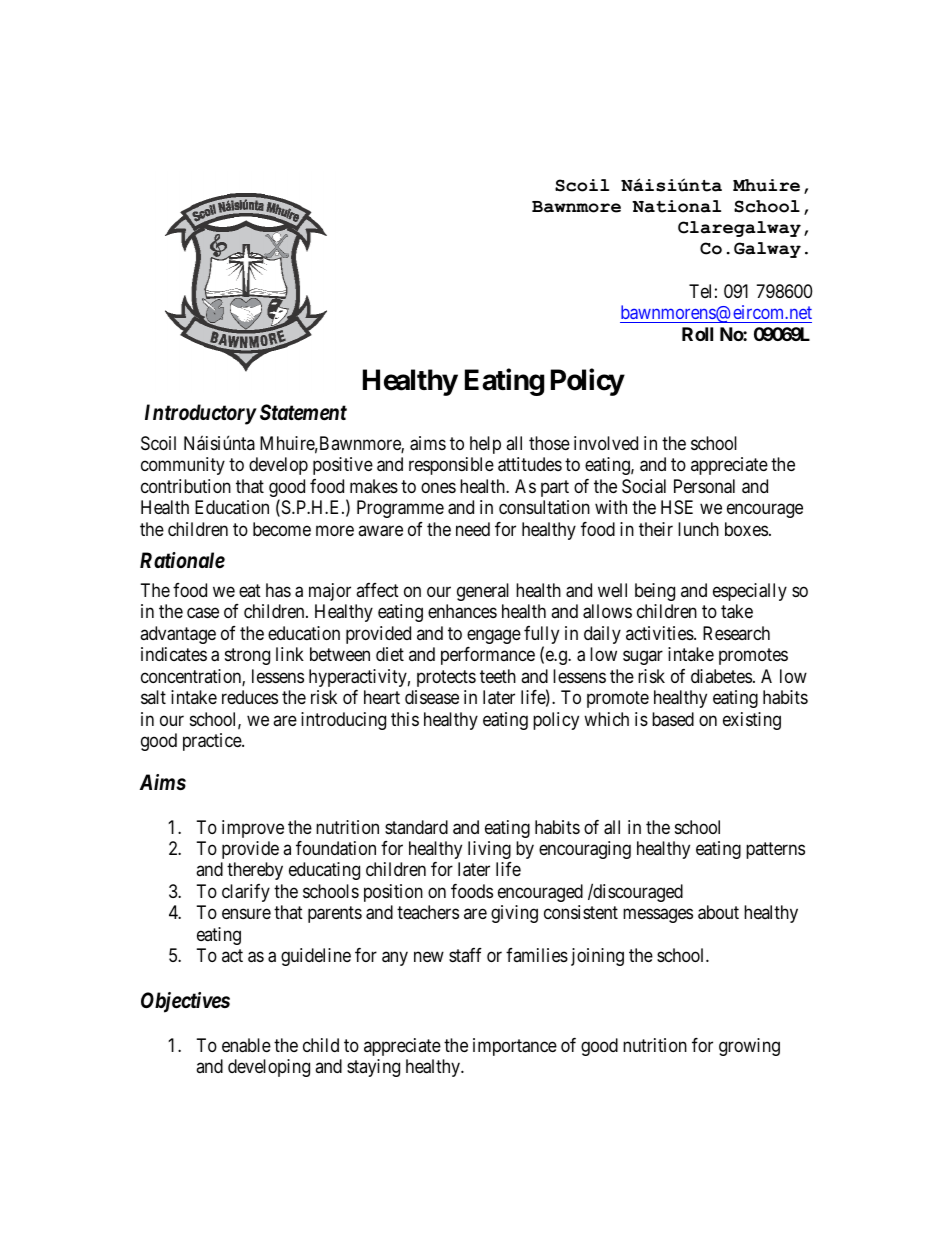  I want to click on enable, so click(246, 1045).
